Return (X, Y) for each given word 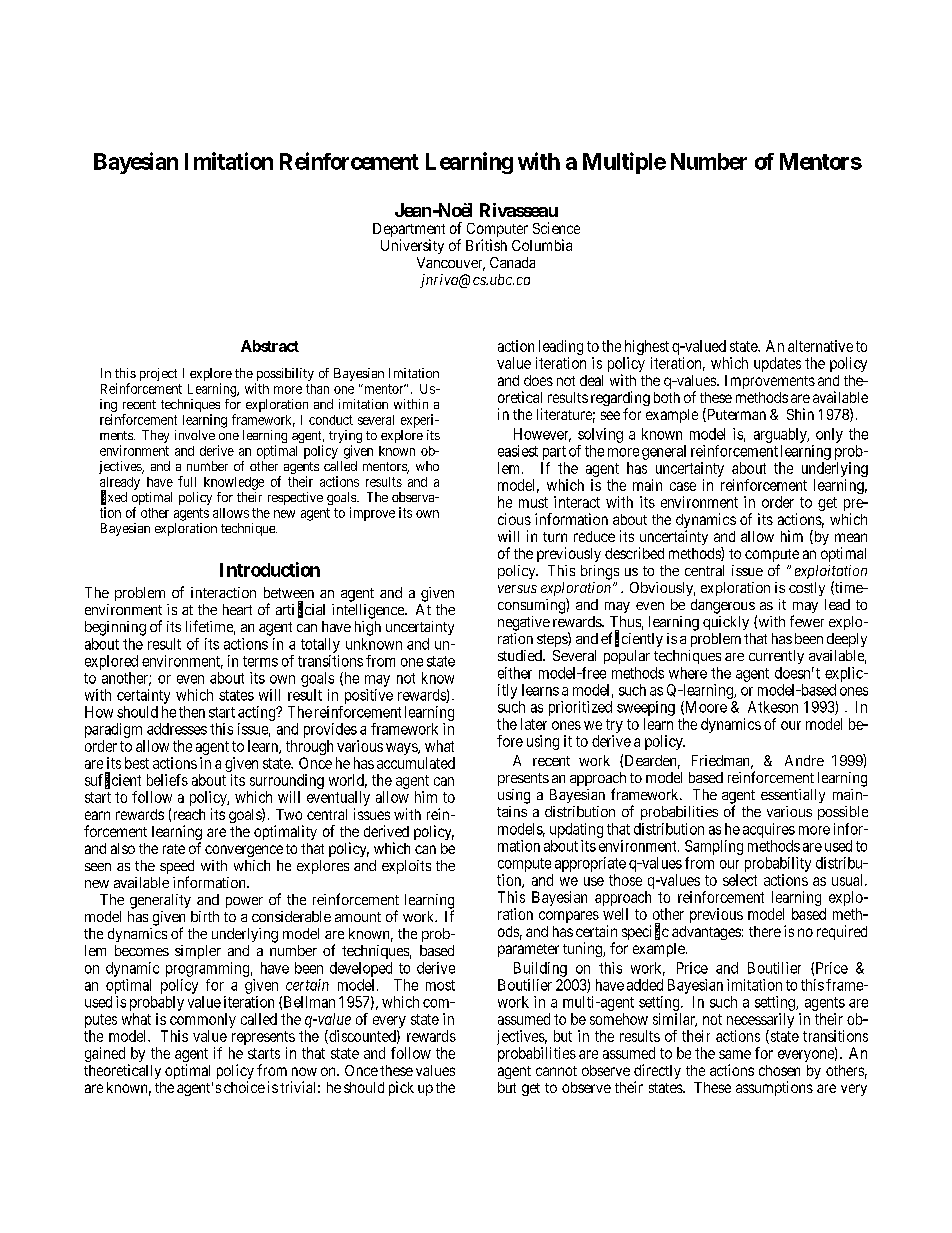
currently (776, 657)
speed (177, 868)
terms (260, 661)
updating (576, 830)
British (486, 245)
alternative (820, 346)
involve (195, 435)
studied (521, 655)
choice (244, 1087)
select (740, 880)
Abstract (270, 346)
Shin (800, 414)
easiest (518, 451)
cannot (556, 1071)
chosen (779, 1070)
